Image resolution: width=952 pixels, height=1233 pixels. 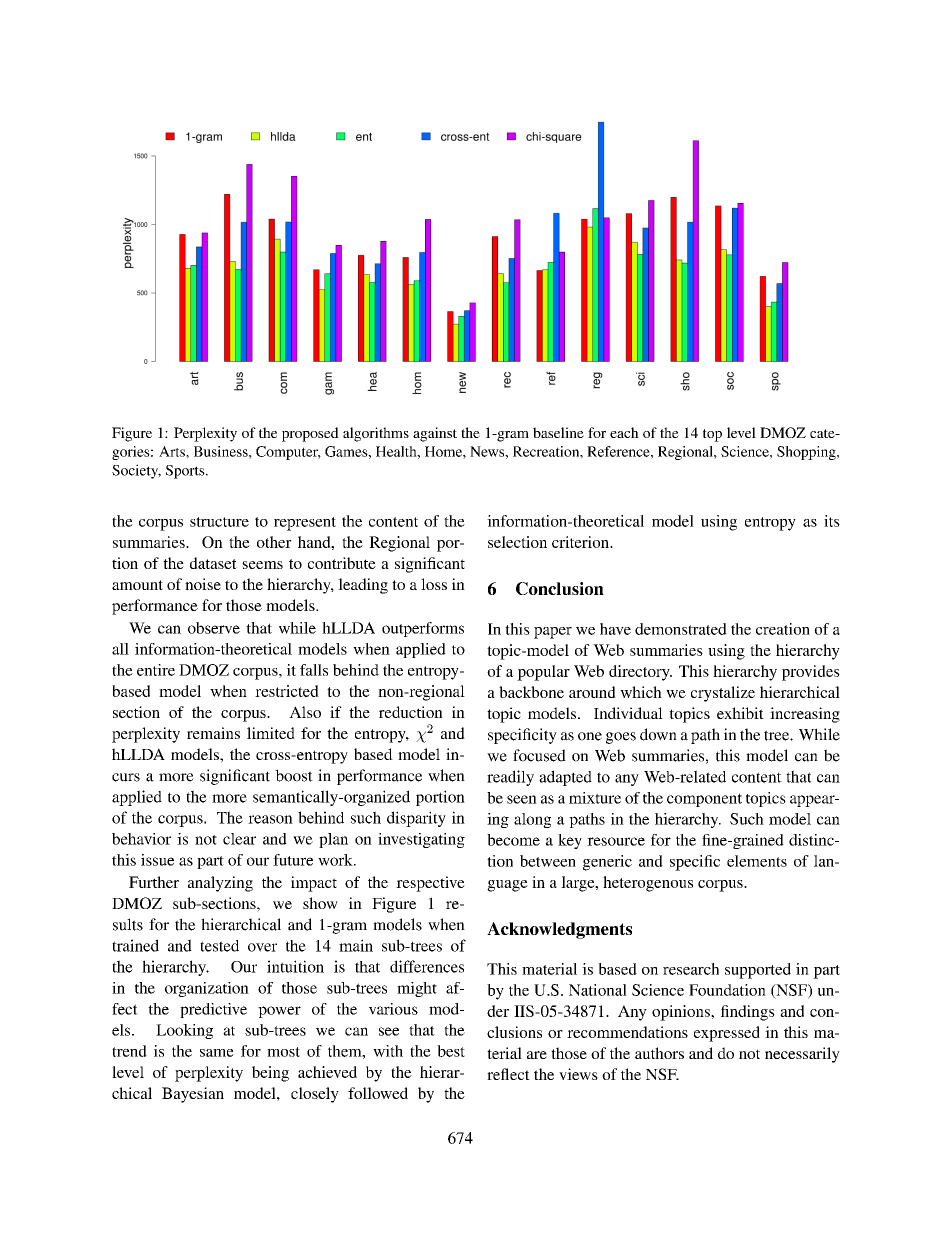 I want to click on Society, so click(x=136, y=471).
